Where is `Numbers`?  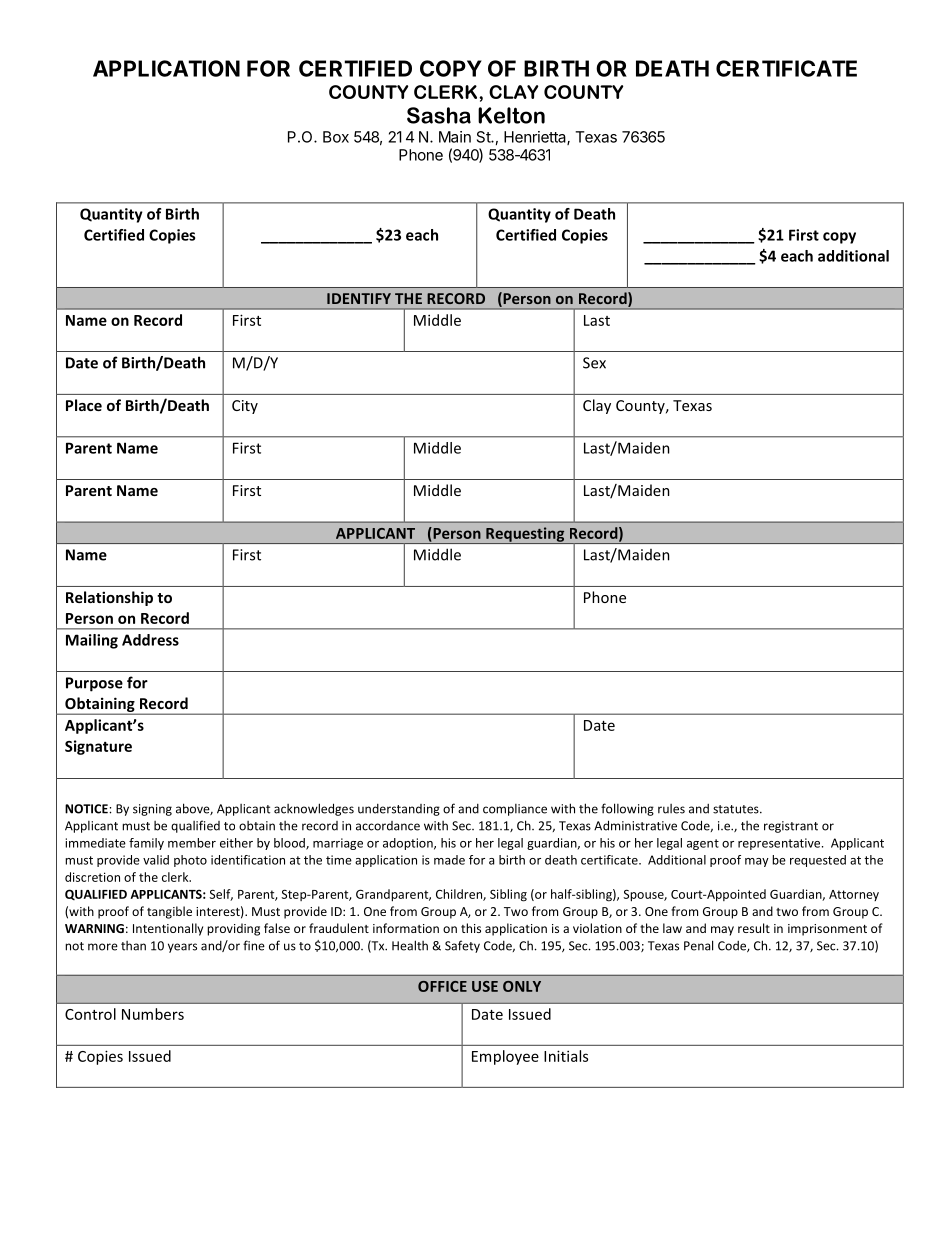 Numbers is located at coordinates (153, 1014).
